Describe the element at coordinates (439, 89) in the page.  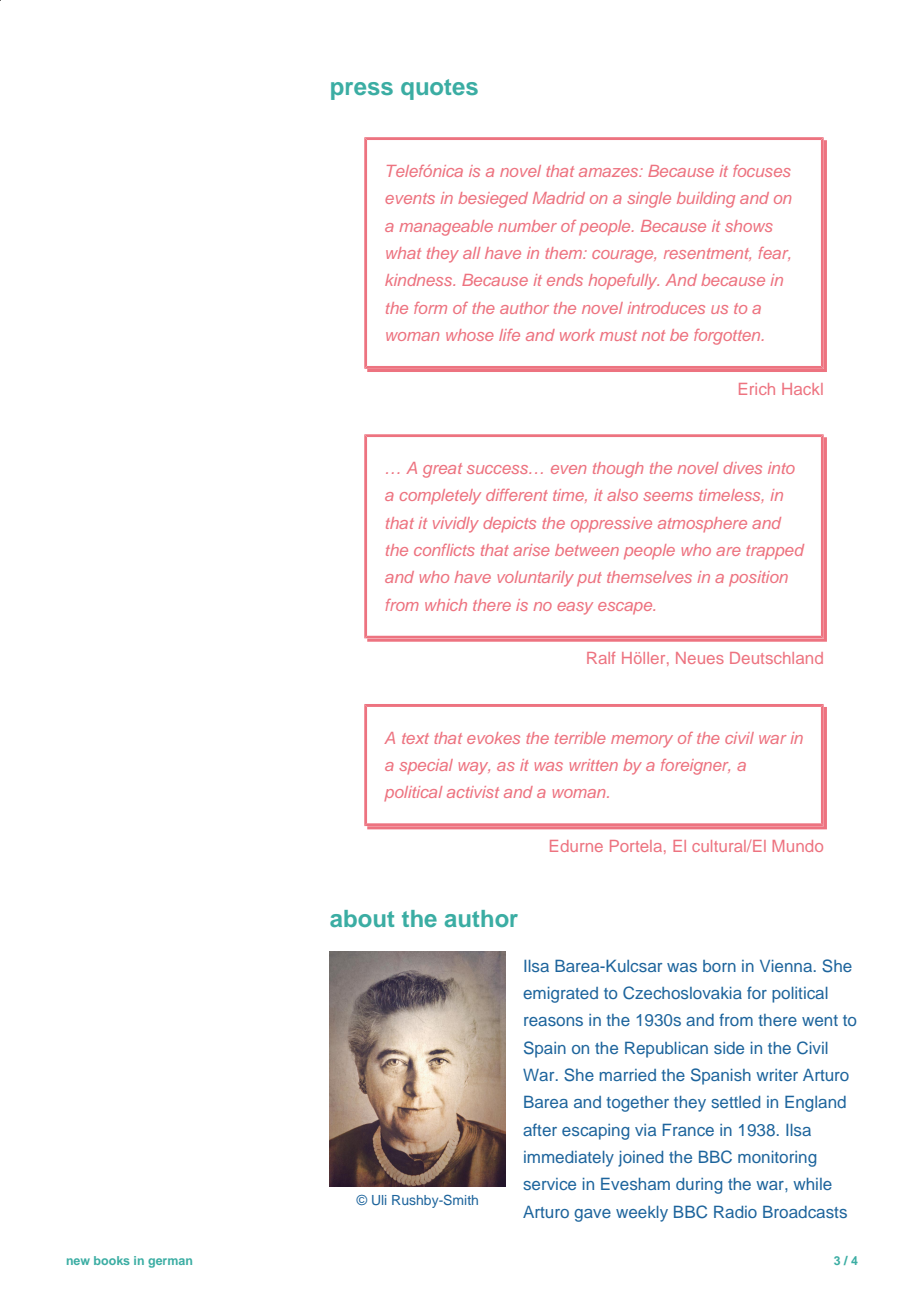
I see `quotes` at that location.
